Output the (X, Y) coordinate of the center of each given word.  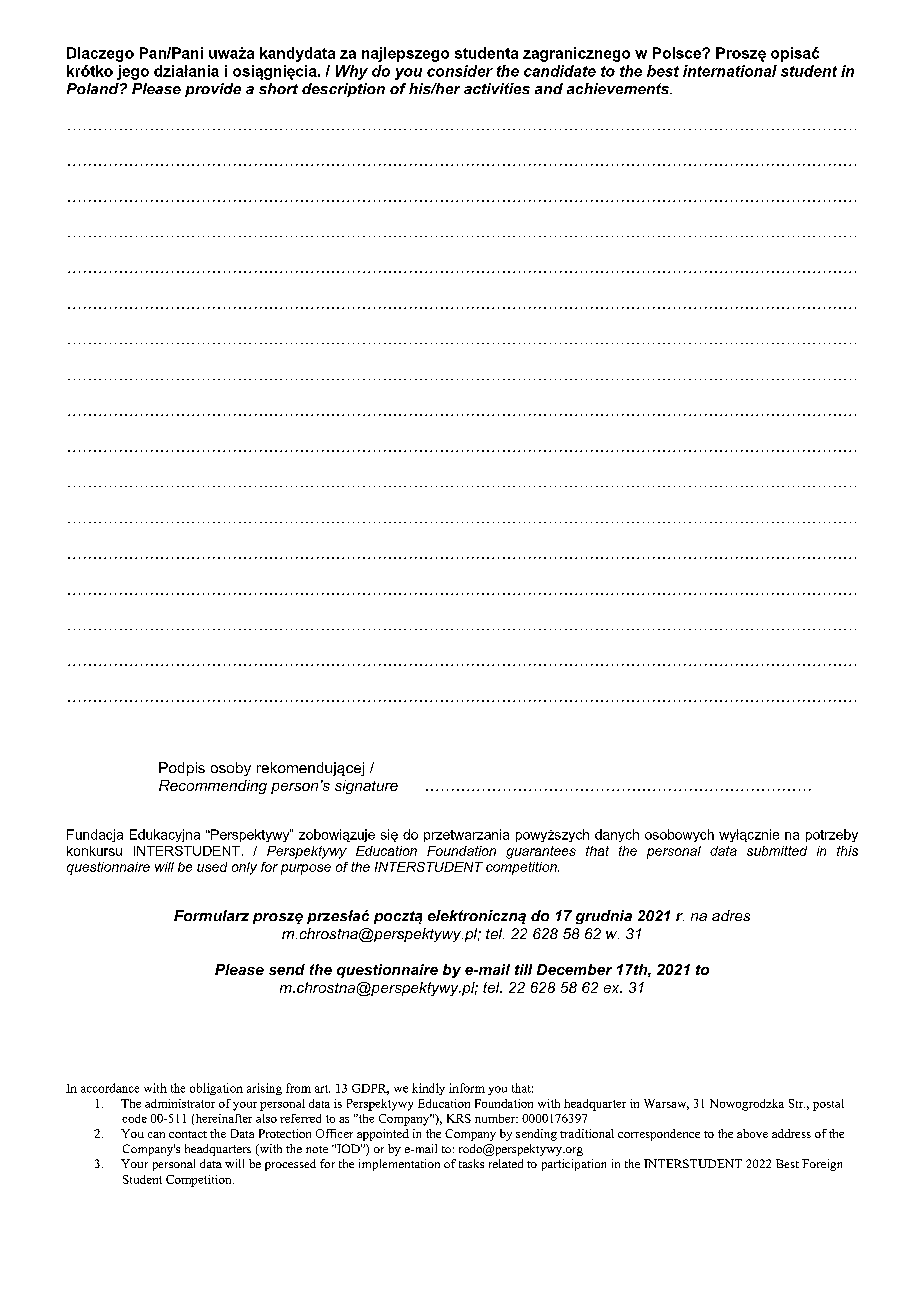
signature (366, 787)
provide (213, 90)
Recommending (213, 787)
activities (497, 88)
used (212, 867)
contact (188, 1134)
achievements (619, 88)
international (730, 71)
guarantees (541, 852)
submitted (777, 851)
